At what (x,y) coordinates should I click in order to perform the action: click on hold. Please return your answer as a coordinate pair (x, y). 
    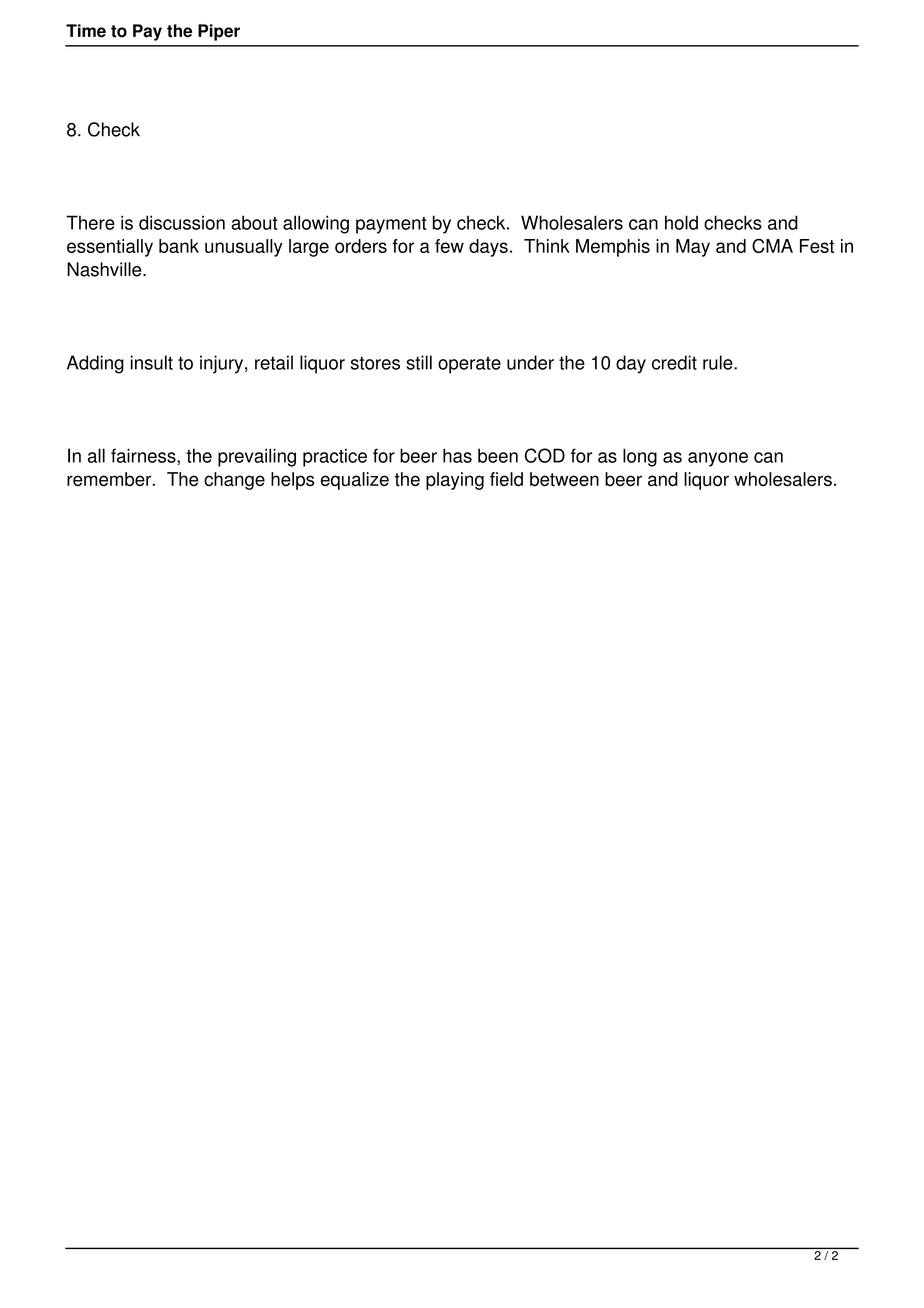
    Looking at the image, I should click on (681, 222).
